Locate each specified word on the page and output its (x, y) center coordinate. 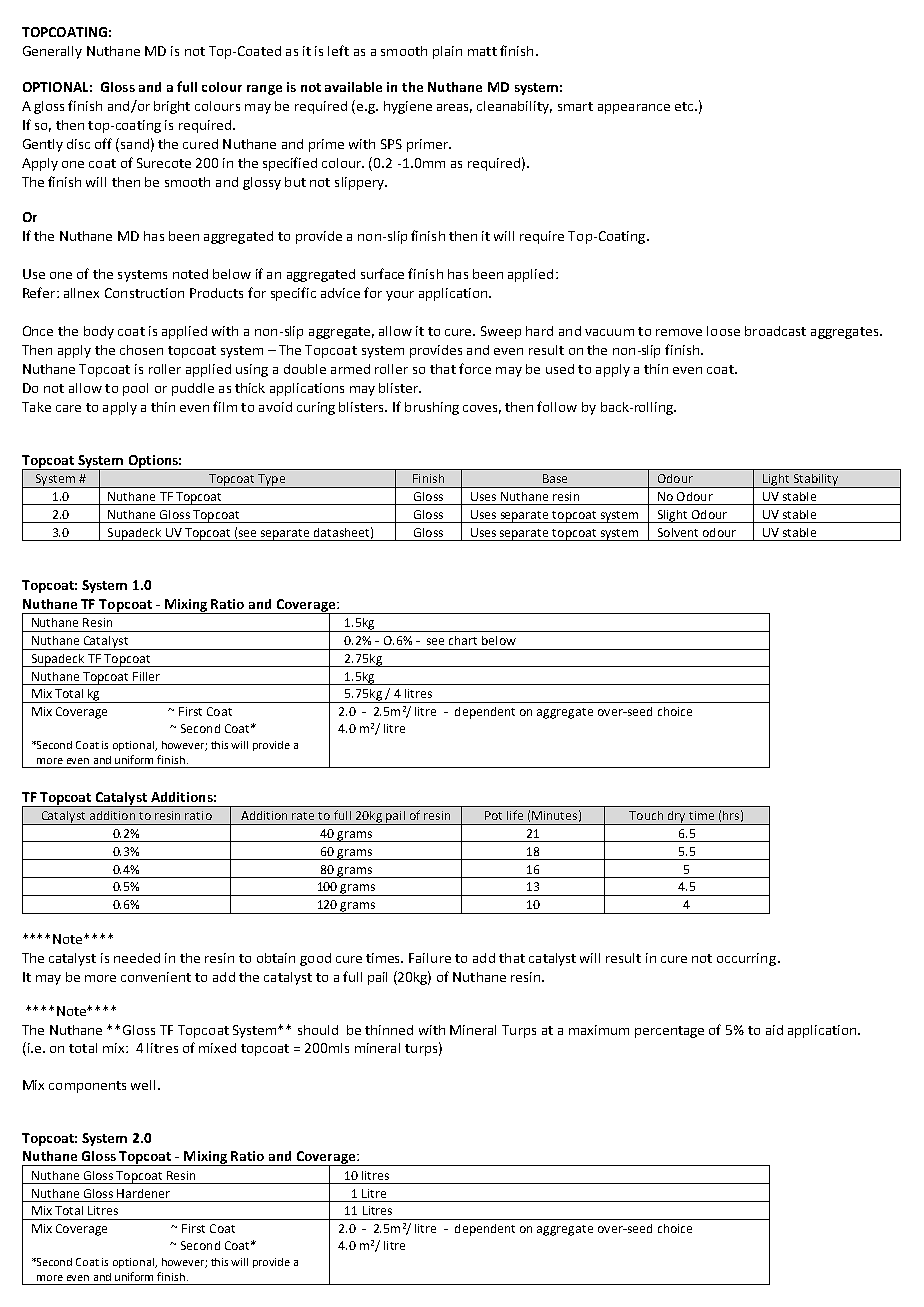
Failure (430, 958)
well (143, 1085)
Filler (146, 676)
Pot (493, 815)
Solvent (678, 532)
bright (172, 107)
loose (723, 331)
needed (137, 958)
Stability (816, 481)
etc (685, 106)
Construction (144, 293)
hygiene (408, 107)
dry (677, 818)
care (68, 408)
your (400, 296)
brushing (432, 408)
